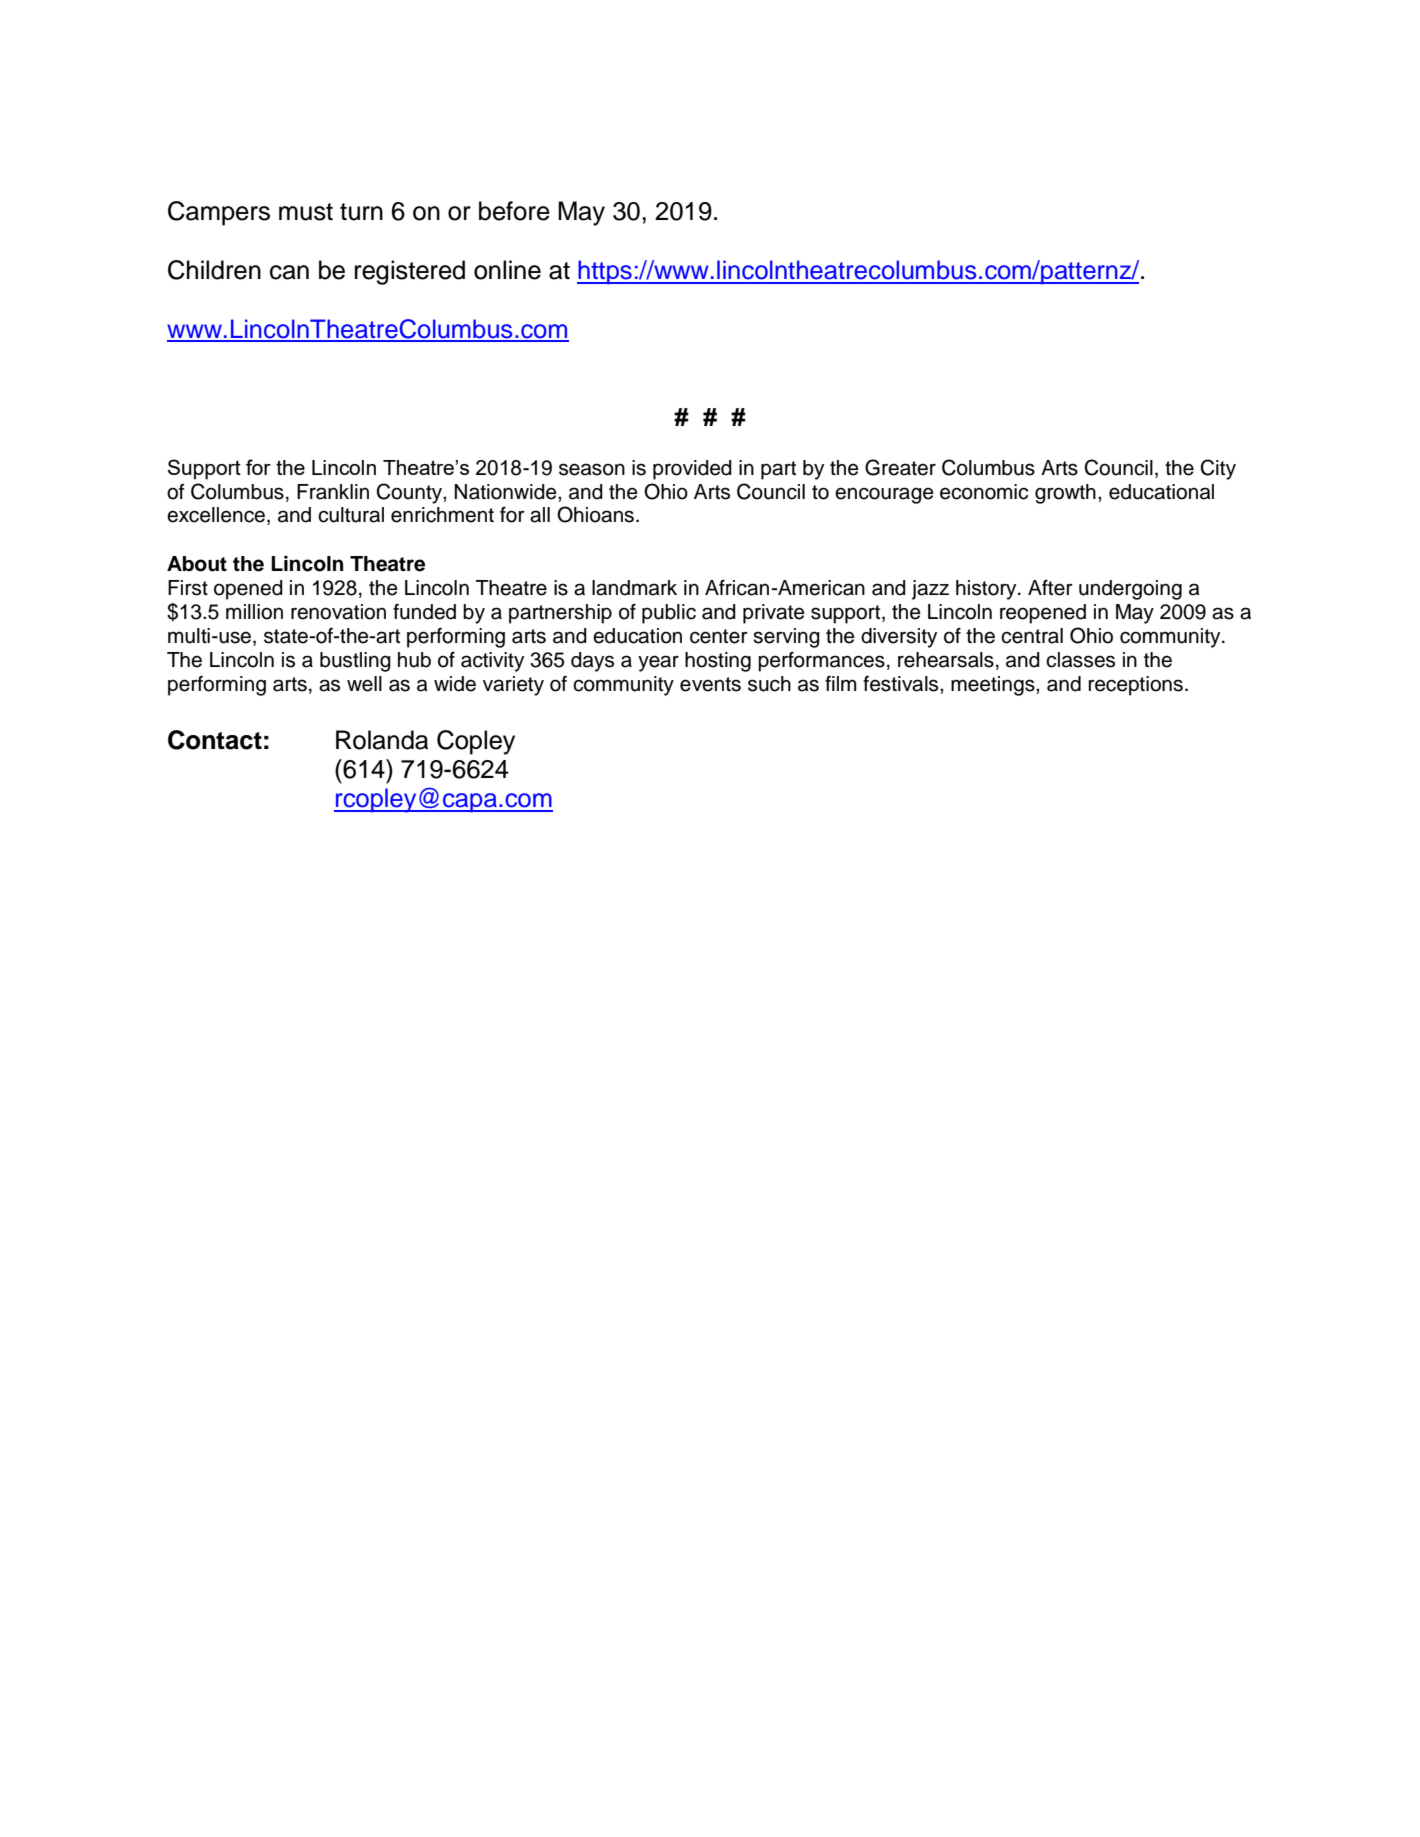 This screenshot has width=1420, height=1837. I want to click on Franklin, so click(333, 492).
